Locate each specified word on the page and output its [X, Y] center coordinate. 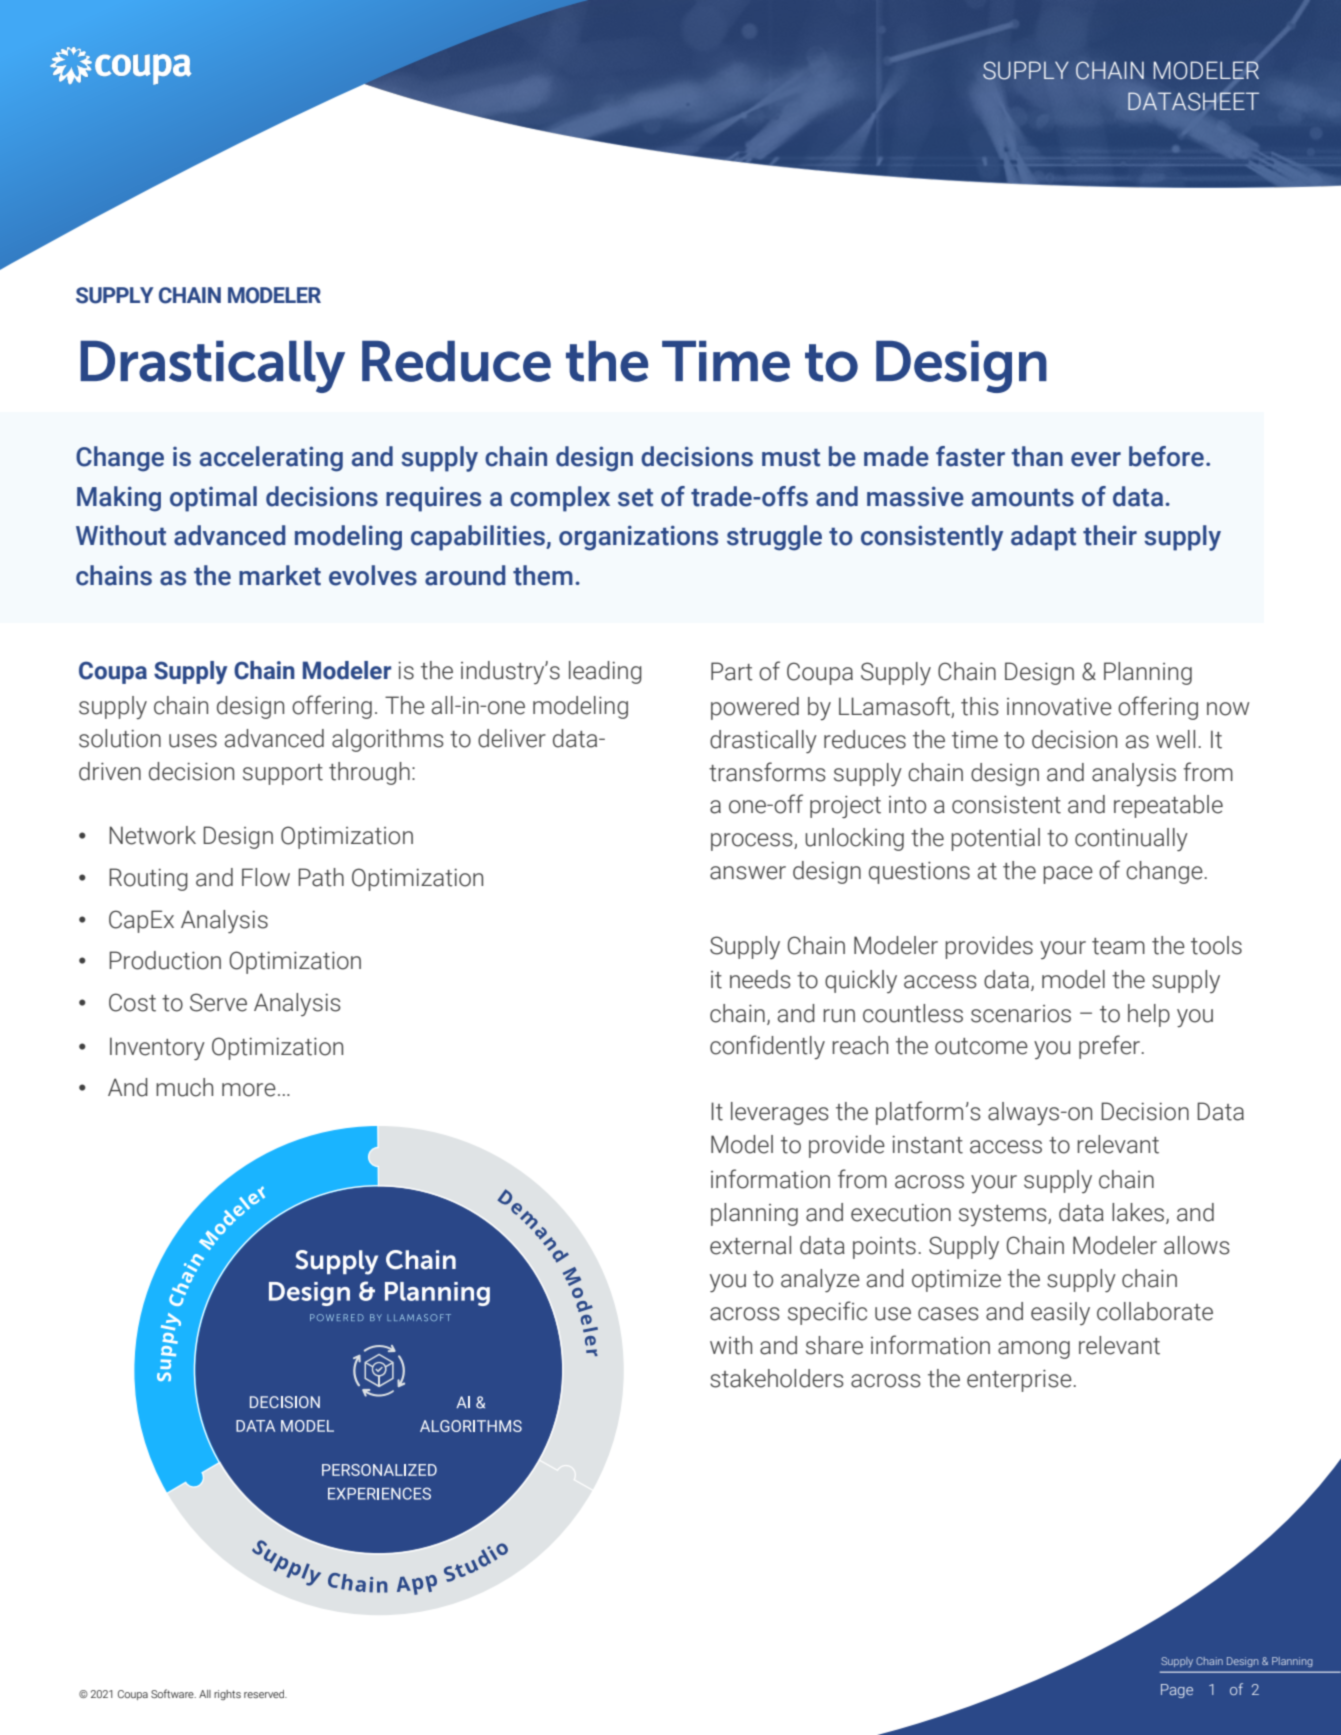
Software [173, 1693]
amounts [1023, 498]
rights [227, 1695]
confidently [767, 1047]
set [635, 498]
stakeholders [777, 1378]
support [283, 774]
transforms [767, 772]
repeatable [1168, 806]
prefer [1109, 1047]
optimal [213, 499]
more [249, 1090]
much [184, 1087]
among [1034, 1350]
